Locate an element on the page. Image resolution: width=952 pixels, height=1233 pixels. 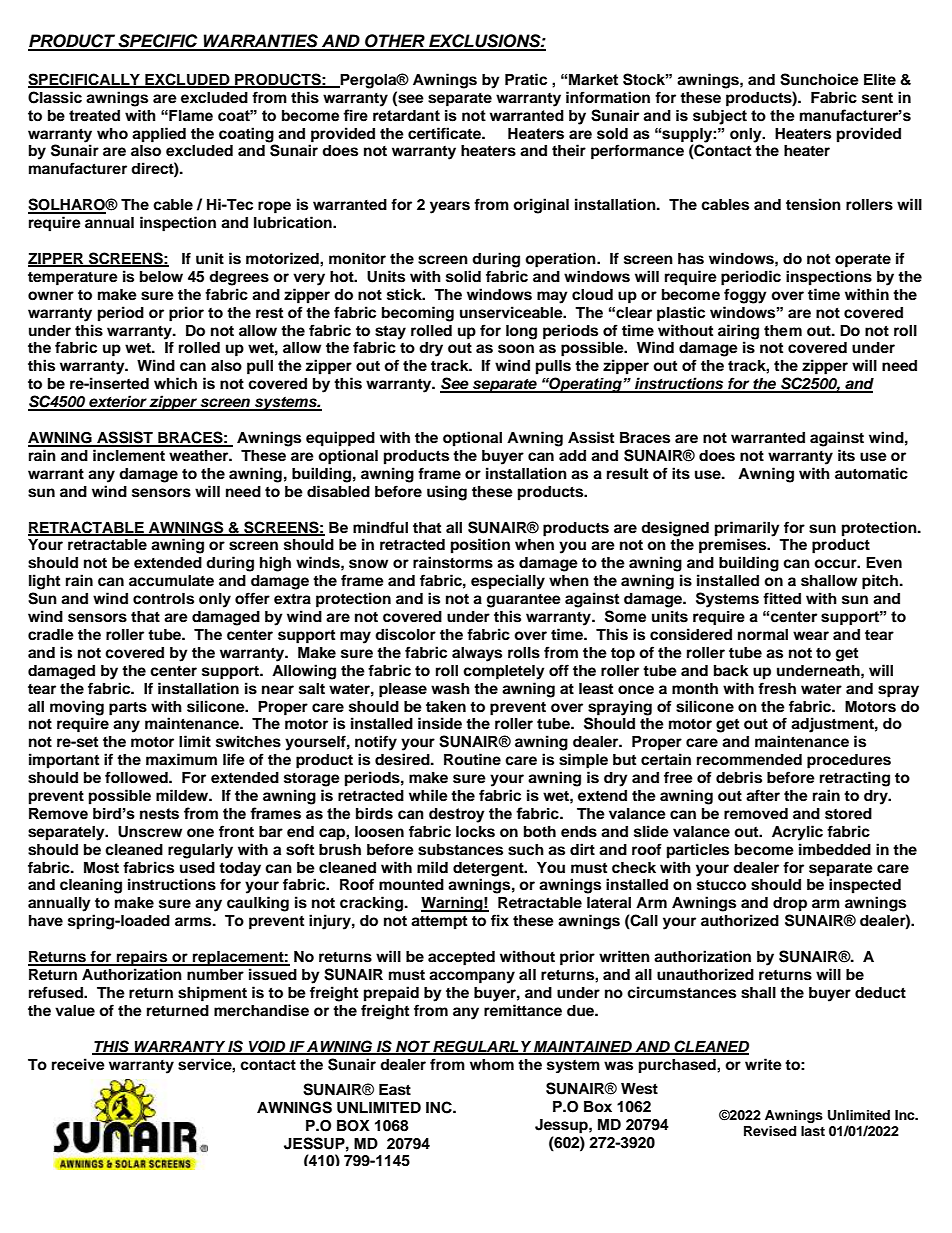
becoming is located at coordinates (418, 314).
